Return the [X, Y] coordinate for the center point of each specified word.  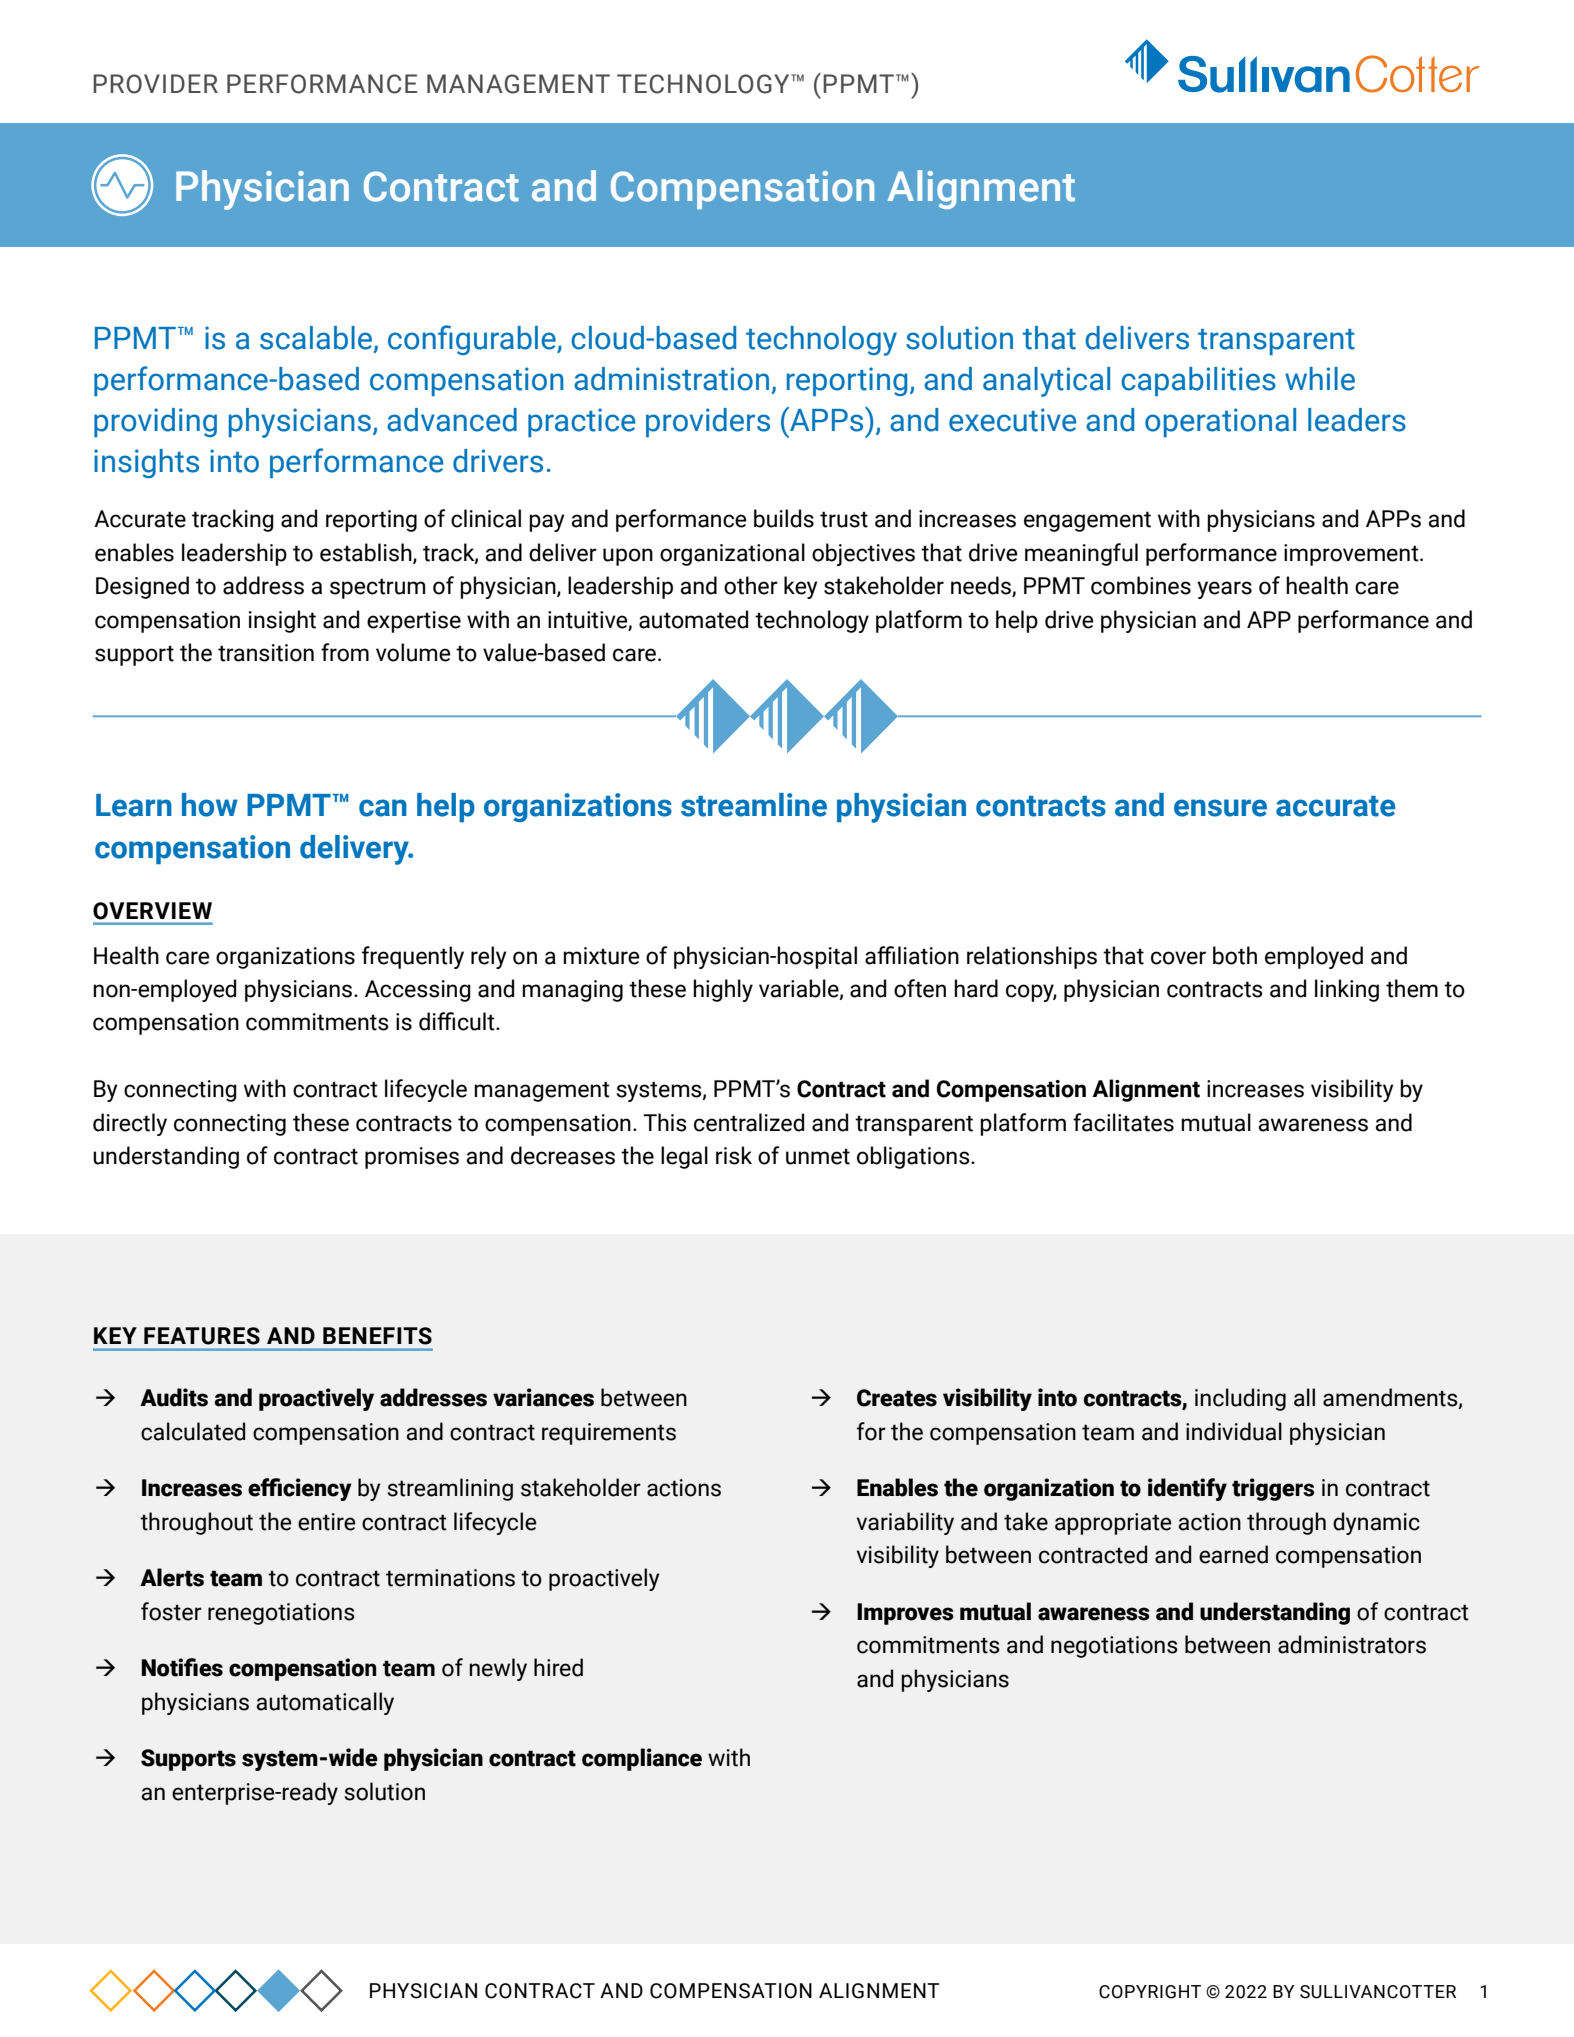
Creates [897, 1398]
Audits [174, 1397]
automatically [325, 1703]
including [1240, 1399]
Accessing [418, 991]
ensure [1220, 808]
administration [671, 379]
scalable [317, 339]
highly [723, 990]
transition [266, 653]
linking [1347, 990]
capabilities [1198, 381]
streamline [754, 805]
